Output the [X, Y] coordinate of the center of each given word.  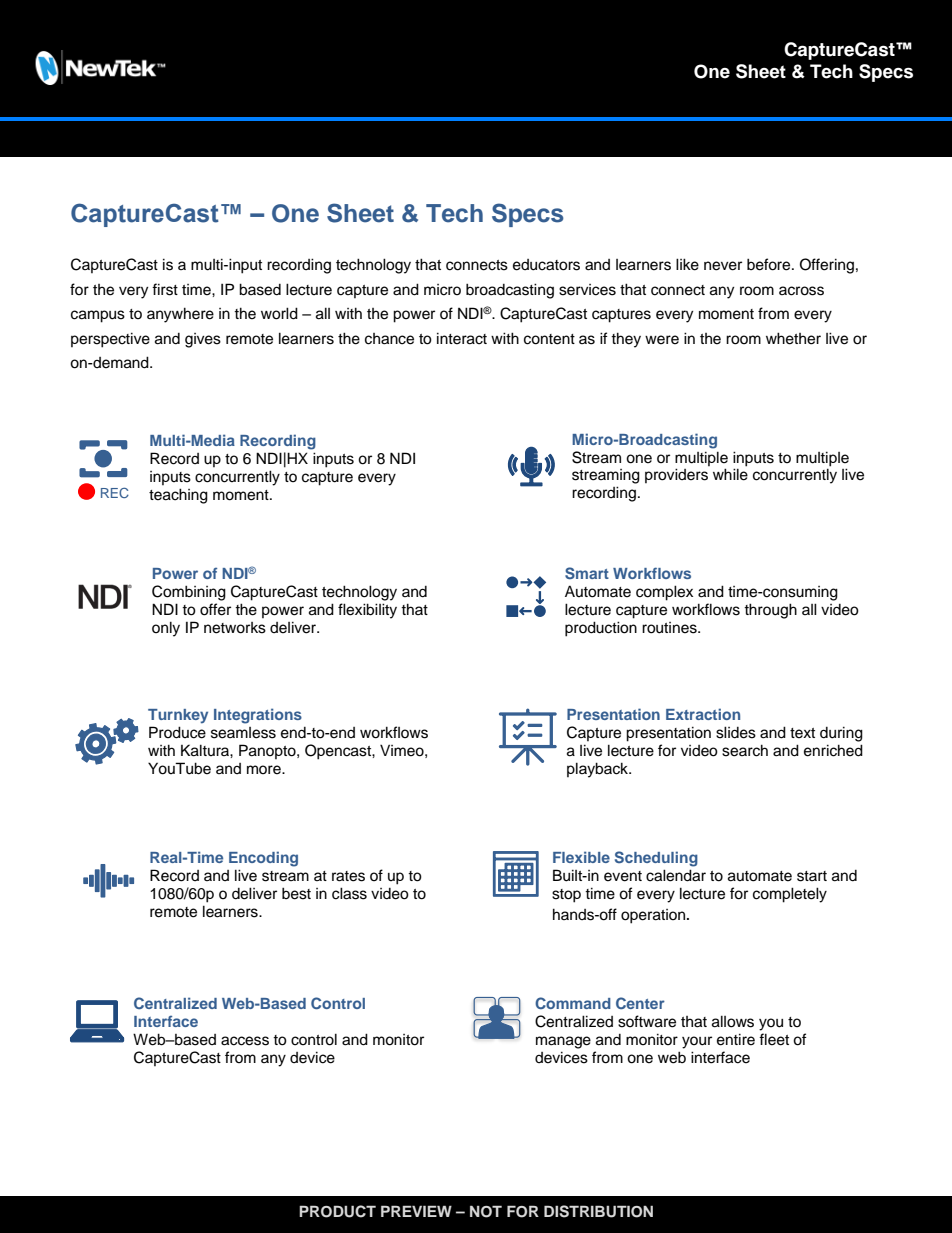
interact [462, 338]
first [165, 289]
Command [573, 1003]
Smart [587, 573]
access [245, 1041]
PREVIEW [416, 1211]
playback [598, 770]
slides [736, 732]
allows [733, 1021]
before [770, 264]
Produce [177, 732]
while [730, 474]
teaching [178, 496]
